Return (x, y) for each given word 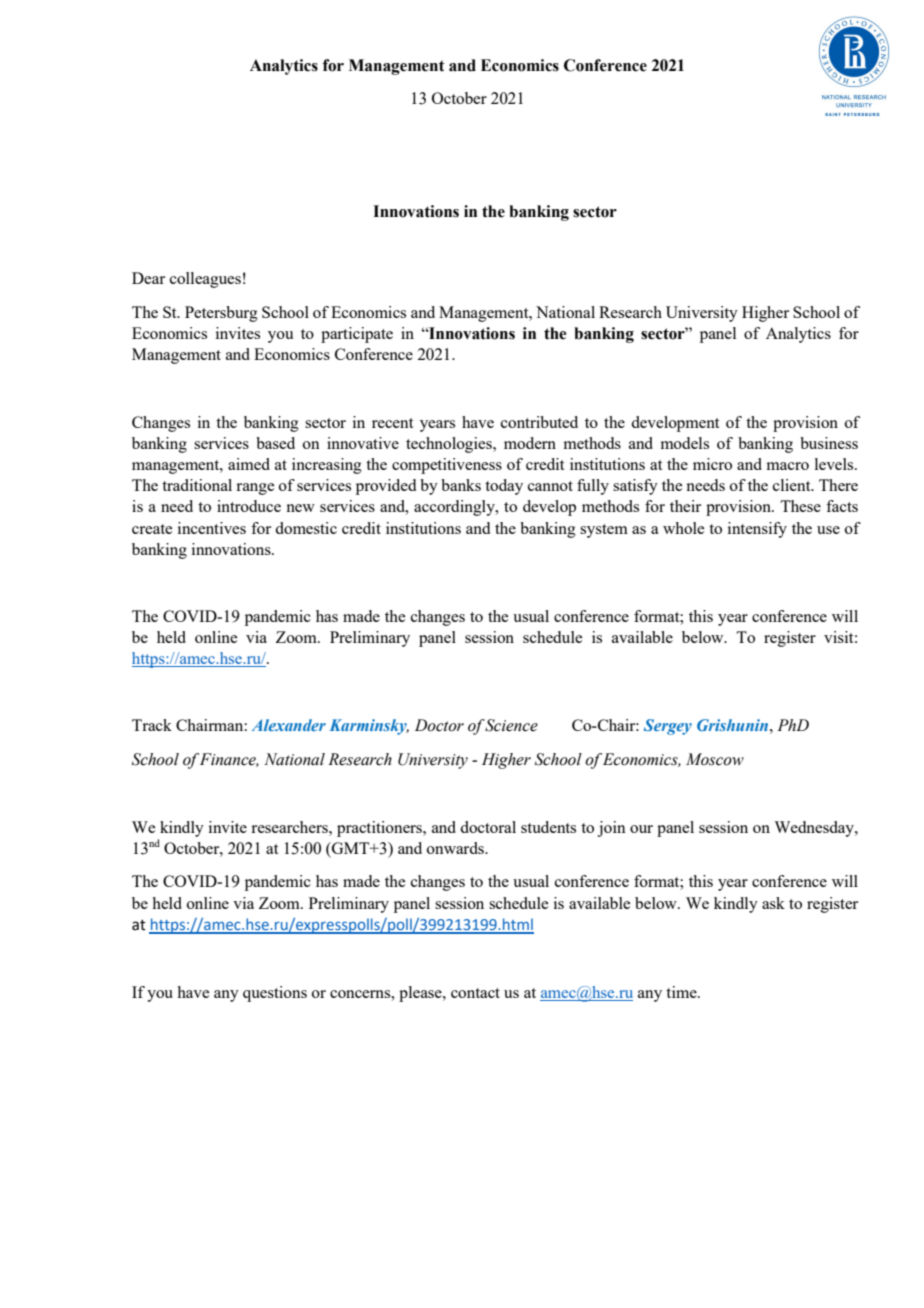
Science (511, 725)
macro (788, 466)
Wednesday (815, 829)
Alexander (289, 725)
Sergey (668, 727)
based (275, 443)
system (604, 531)
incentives (212, 528)
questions (275, 994)
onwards (456, 848)
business (829, 443)
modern (530, 443)
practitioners (381, 829)
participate (357, 335)
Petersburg (221, 314)
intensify (757, 530)
